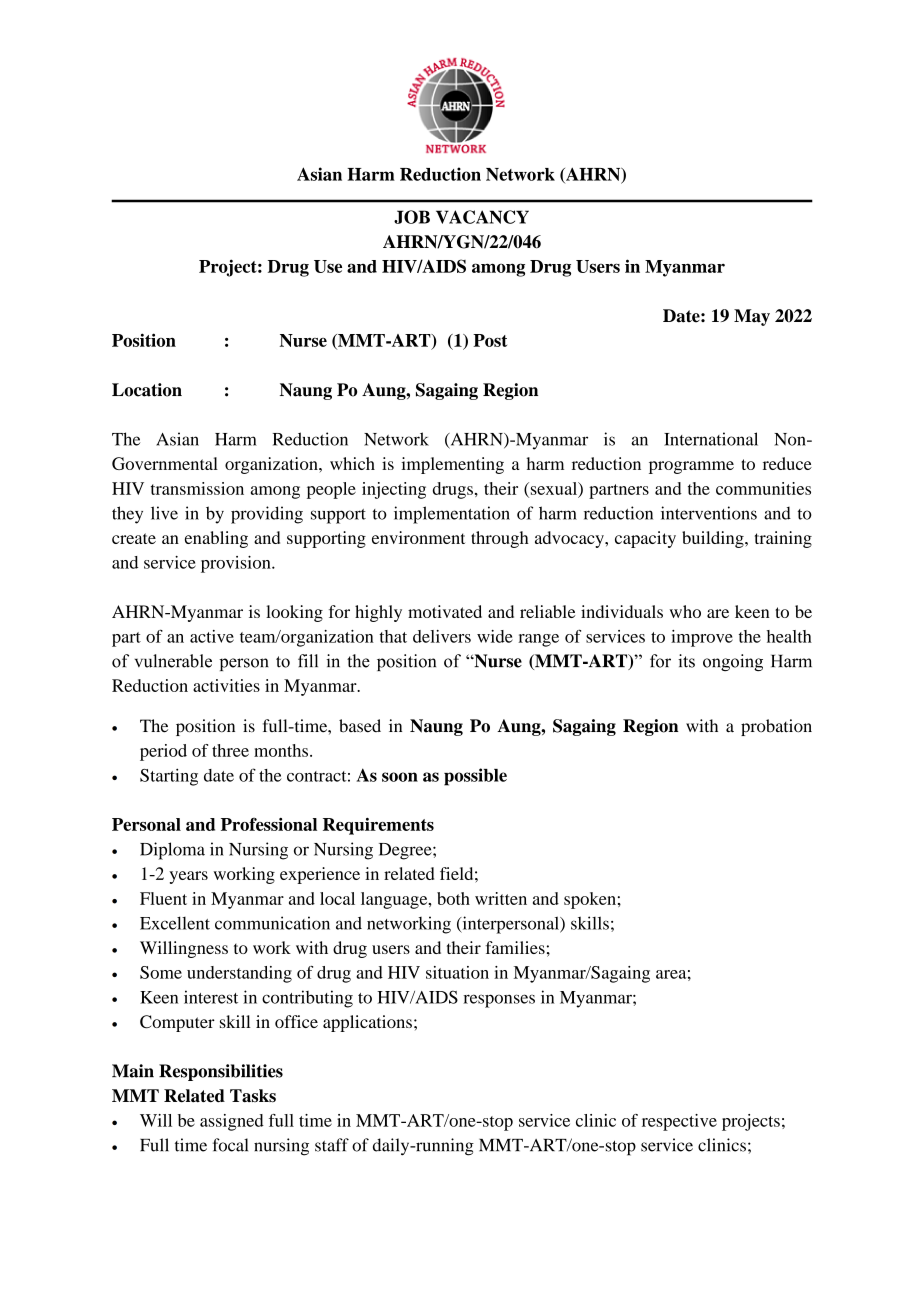  Describe the element at coordinates (776, 727) in the screenshot. I see `probation` at that location.
